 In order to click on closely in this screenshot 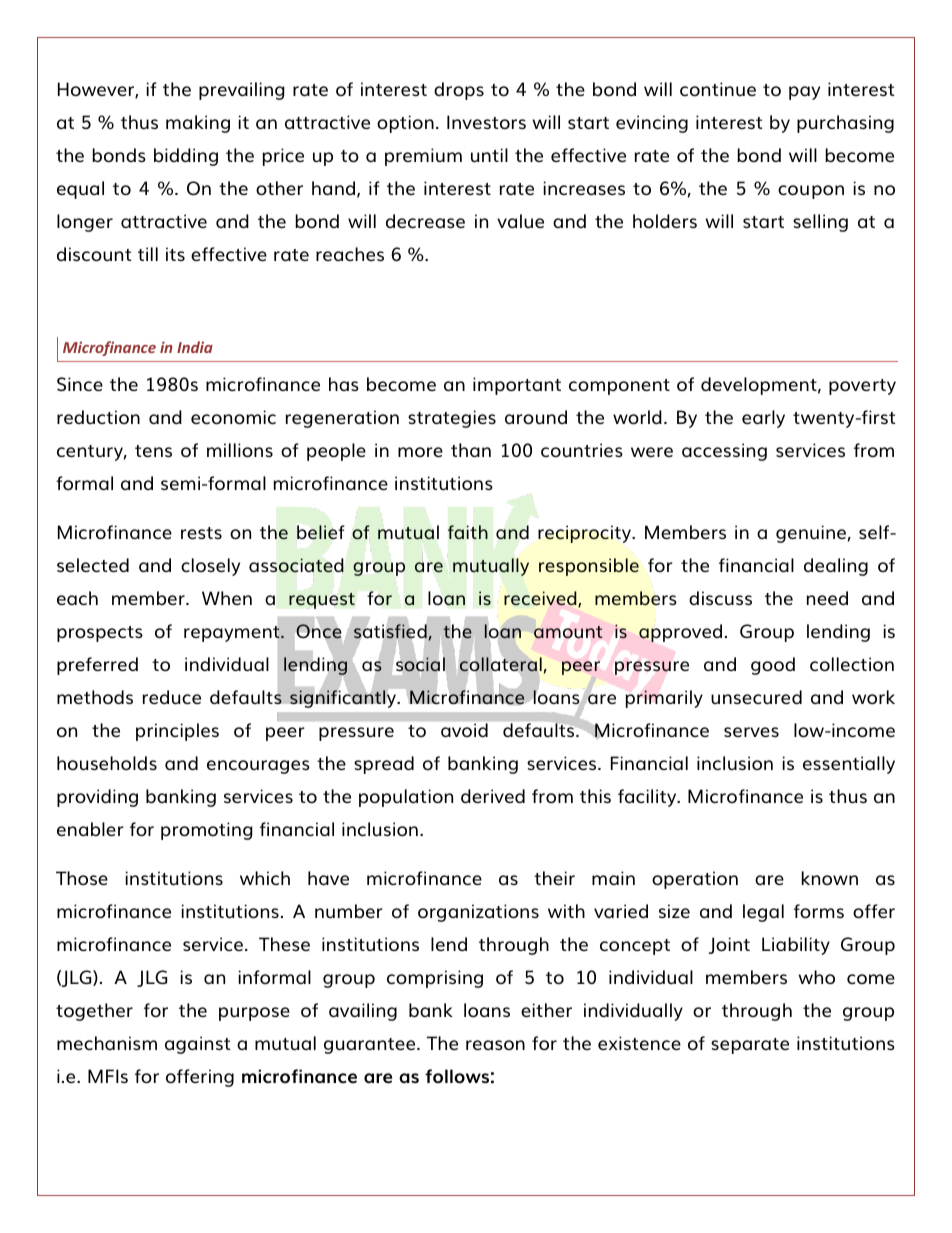, I will do `click(210, 567)`.
